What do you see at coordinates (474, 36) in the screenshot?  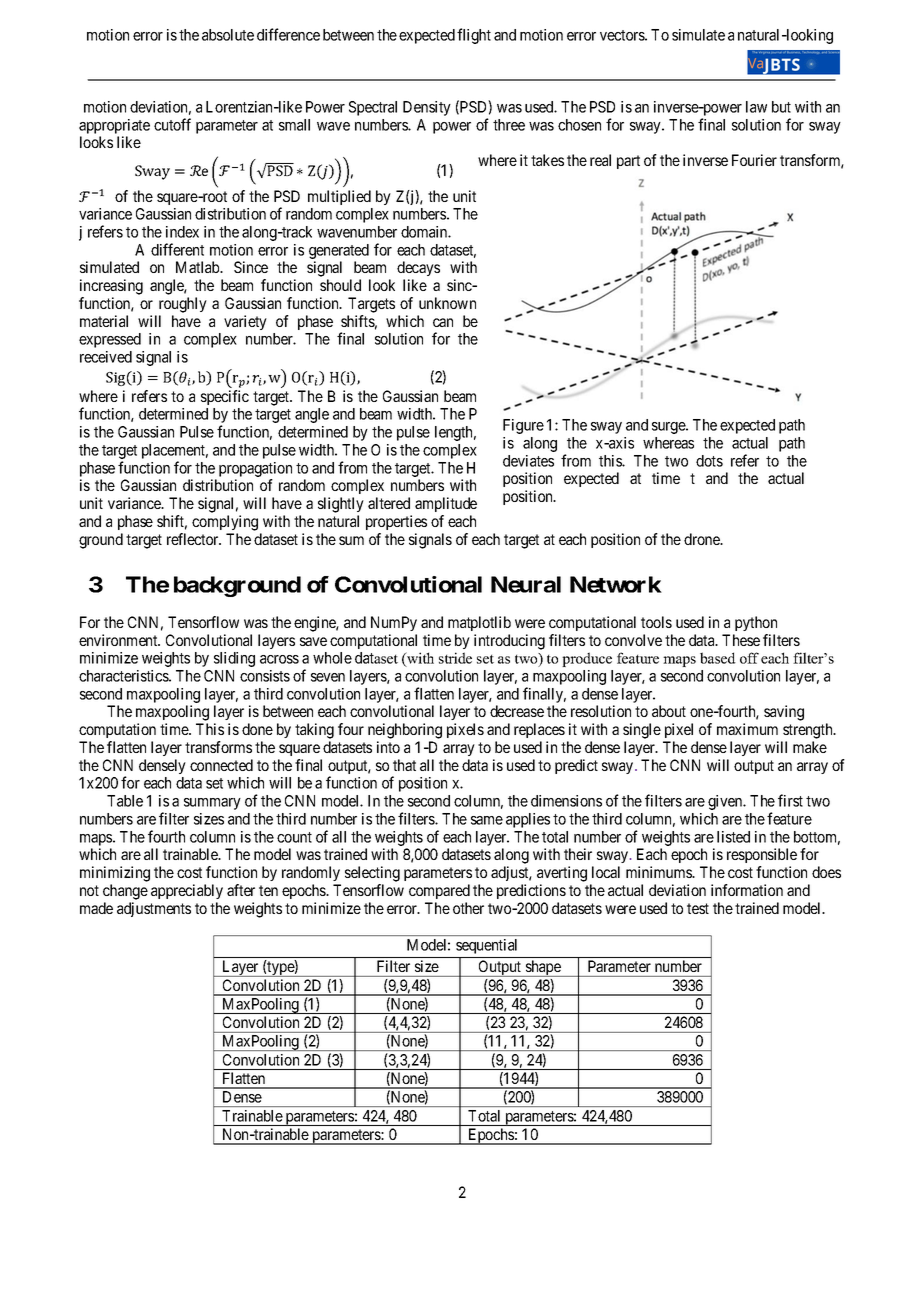 I see `flight` at bounding box center [474, 36].
